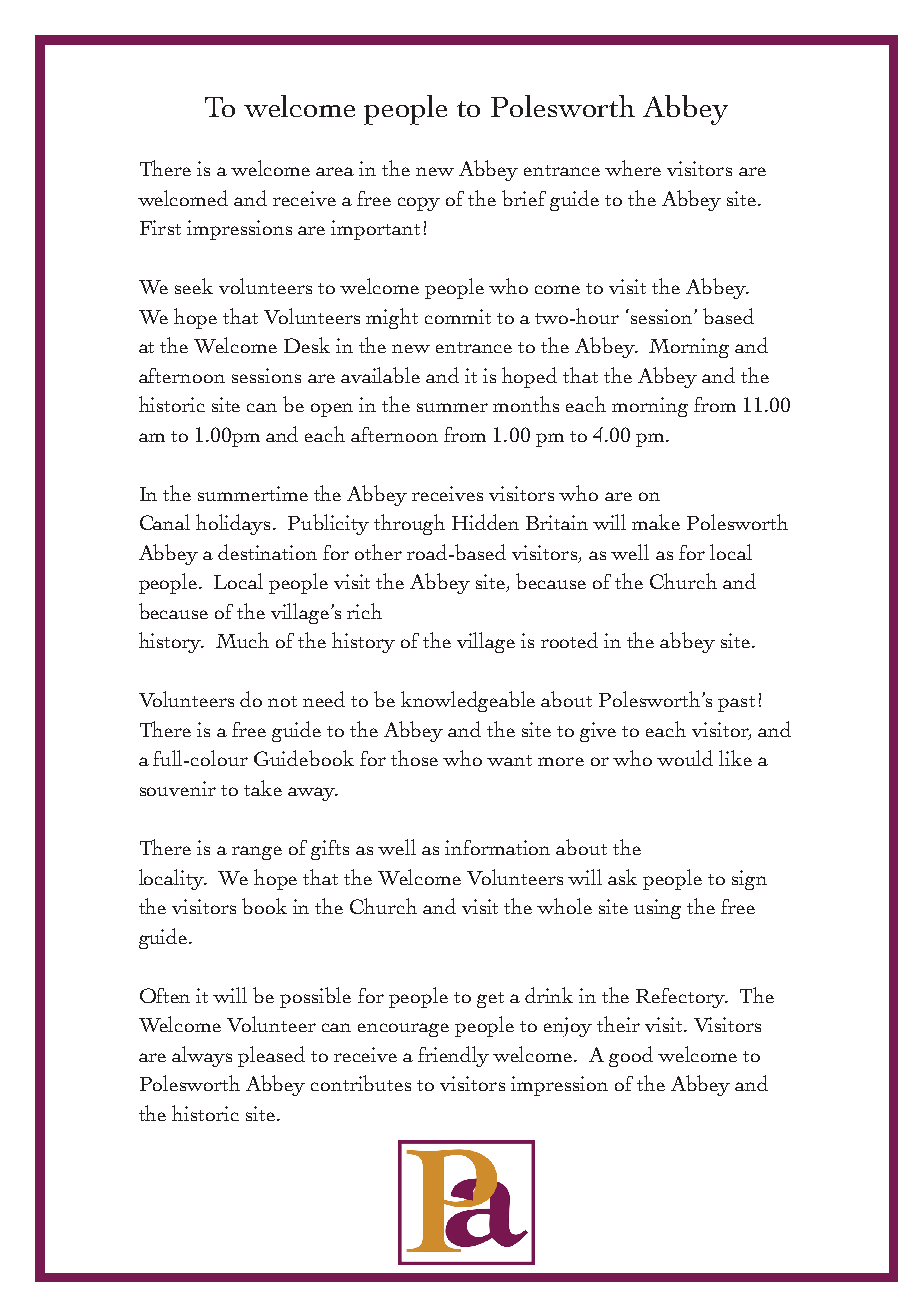 This screenshot has width=924, height=1308. Describe the element at coordinates (364, 611) in the screenshot. I see `rich` at that location.
